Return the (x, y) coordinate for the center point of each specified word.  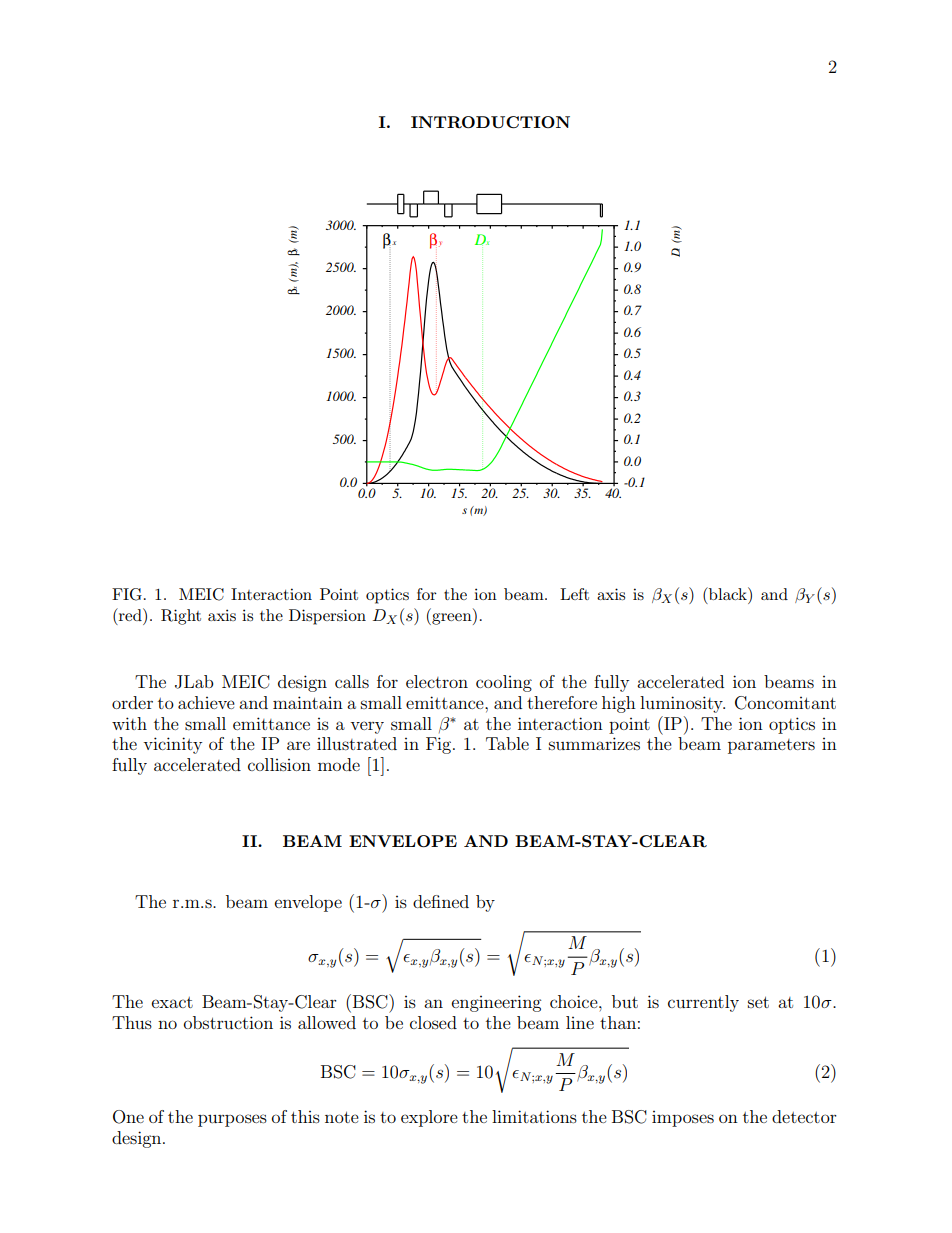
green (452, 619)
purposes (232, 1120)
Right (181, 617)
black (728, 593)
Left (574, 594)
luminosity (682, 704)
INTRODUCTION (490, 122)
